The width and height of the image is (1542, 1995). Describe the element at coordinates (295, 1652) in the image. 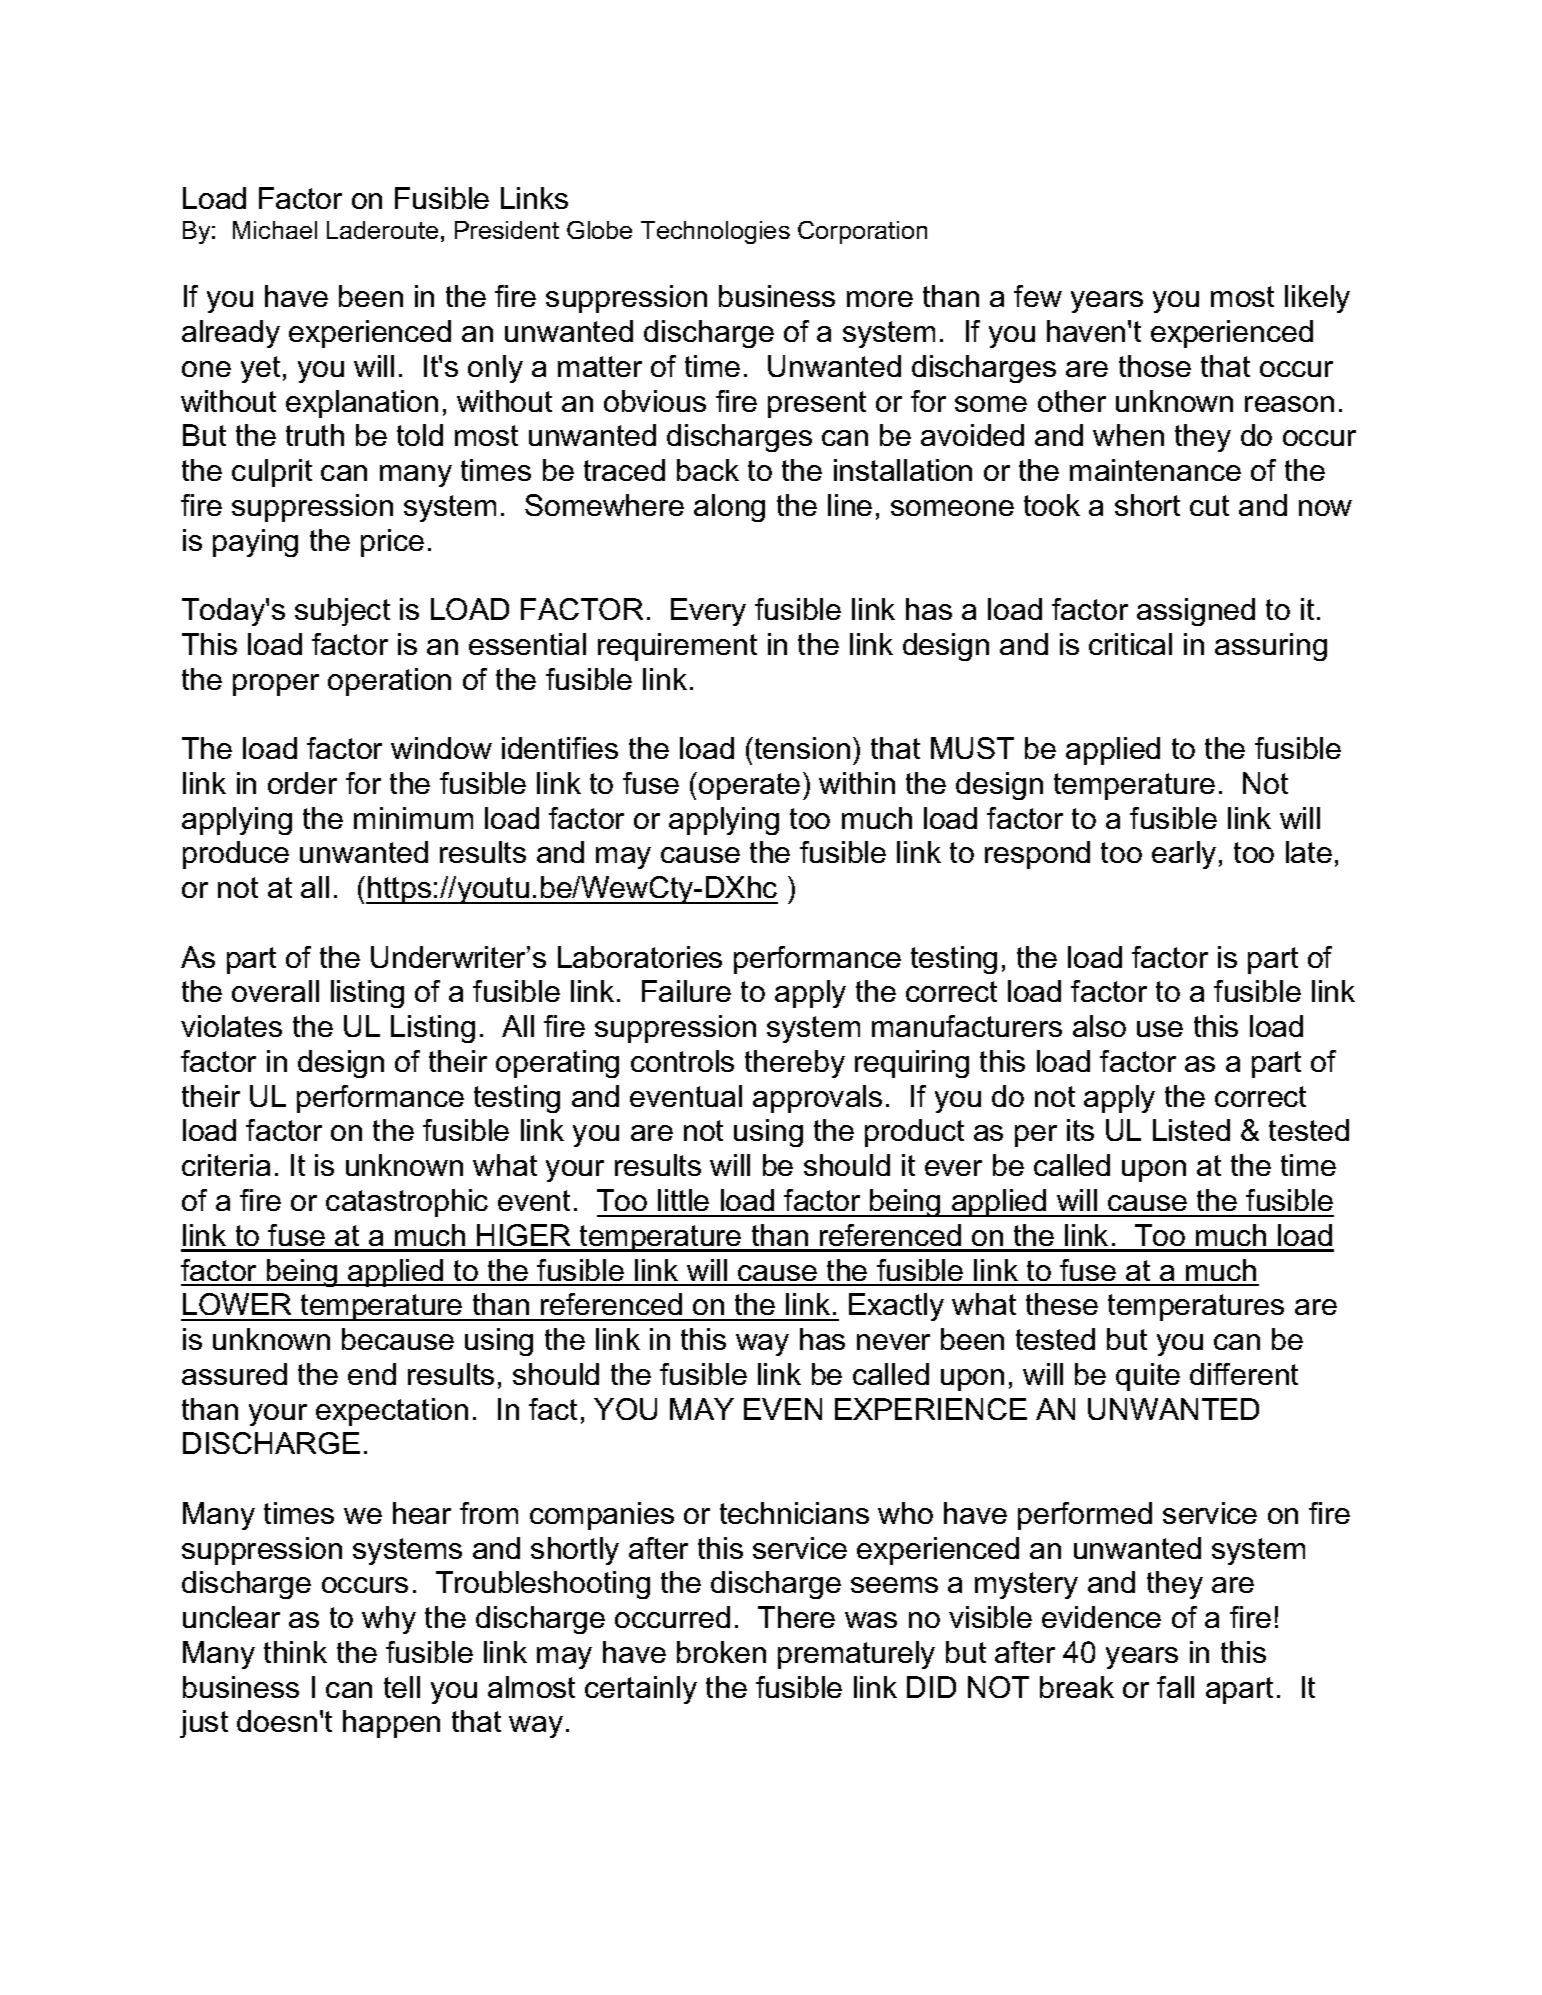

I see `think` at that location.
